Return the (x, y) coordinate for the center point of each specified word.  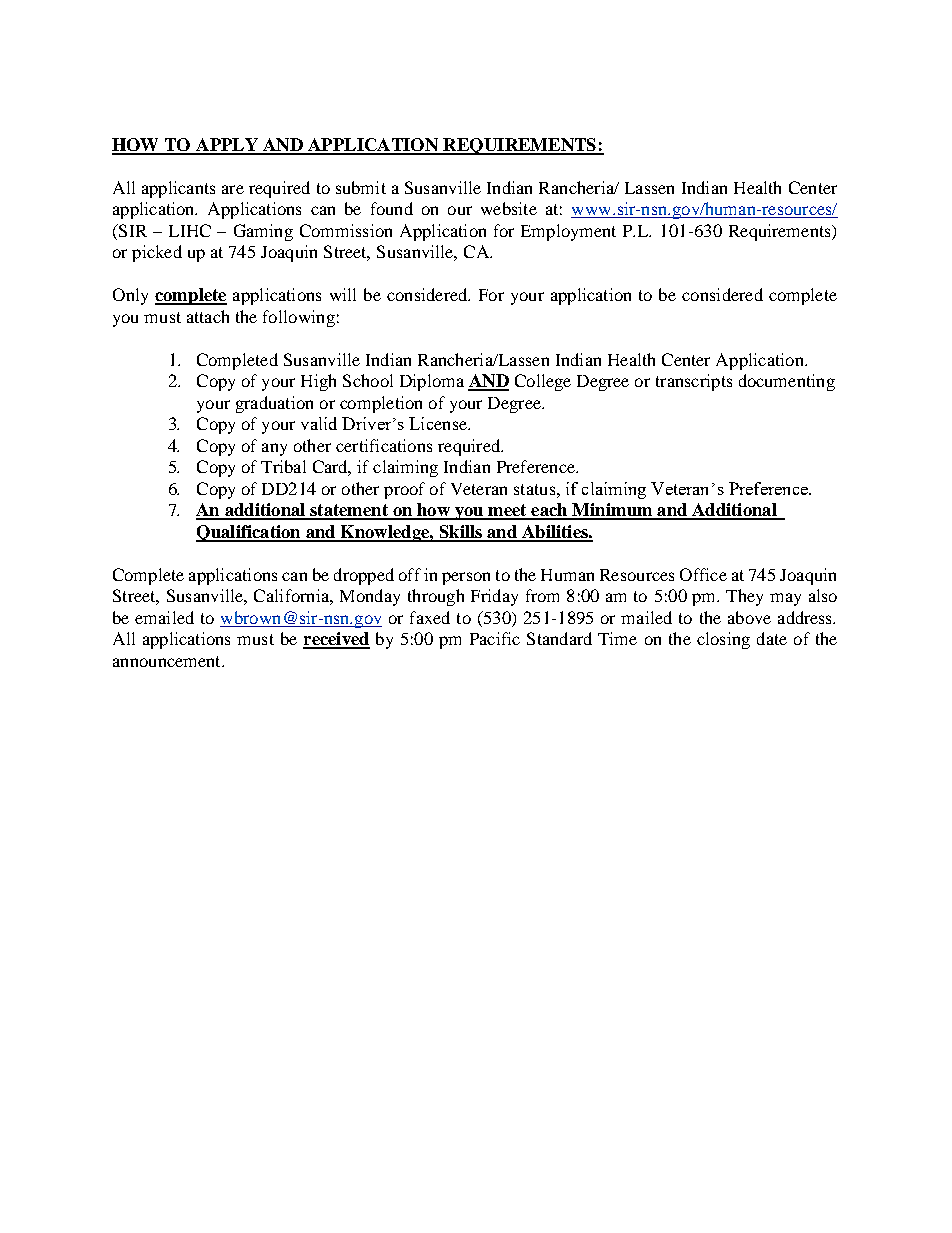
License (439, 423)
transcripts (694, 382)
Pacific (495, 638)
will (343, 294)
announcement (168, 661)
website (509, 208)
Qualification (249, 533)
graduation (274, 404)
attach (208, 316)
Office (703, 574)
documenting (787, 382)
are (233, 189)
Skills (460, 533)
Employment (568, 232)
